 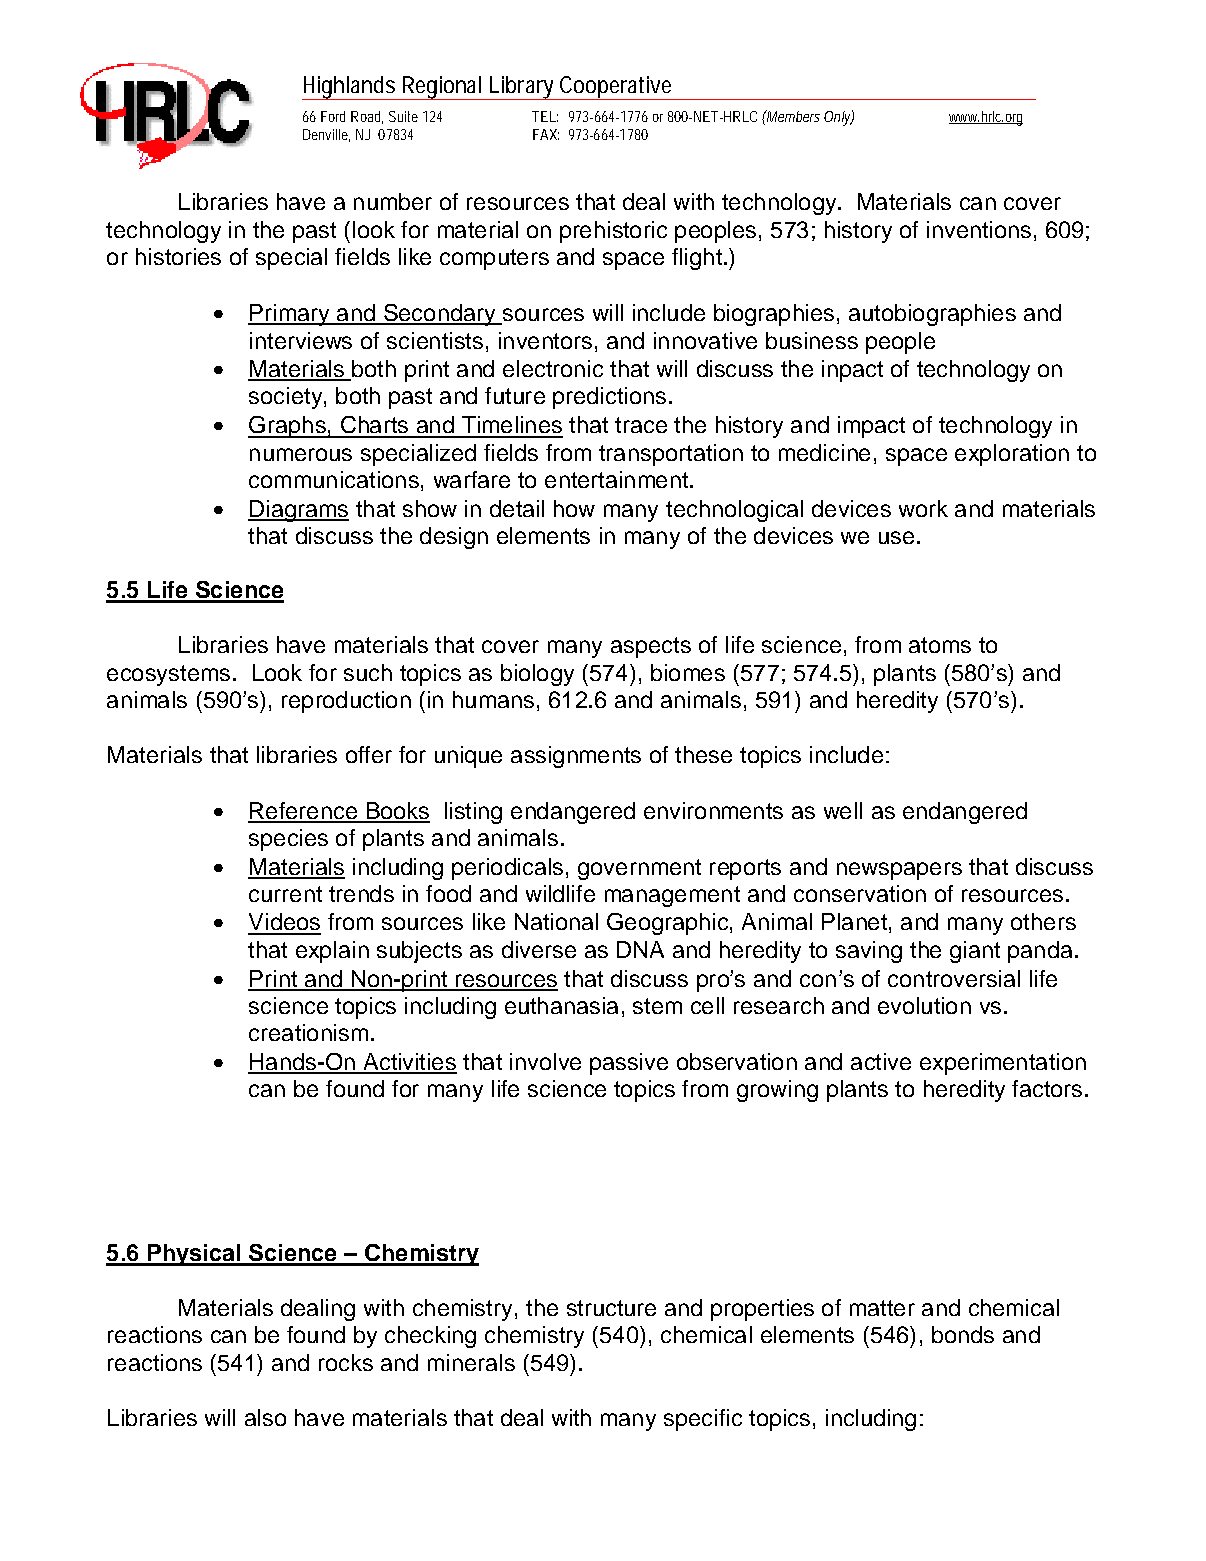 I want to click on entertainment, so click(x=618, y=479).
